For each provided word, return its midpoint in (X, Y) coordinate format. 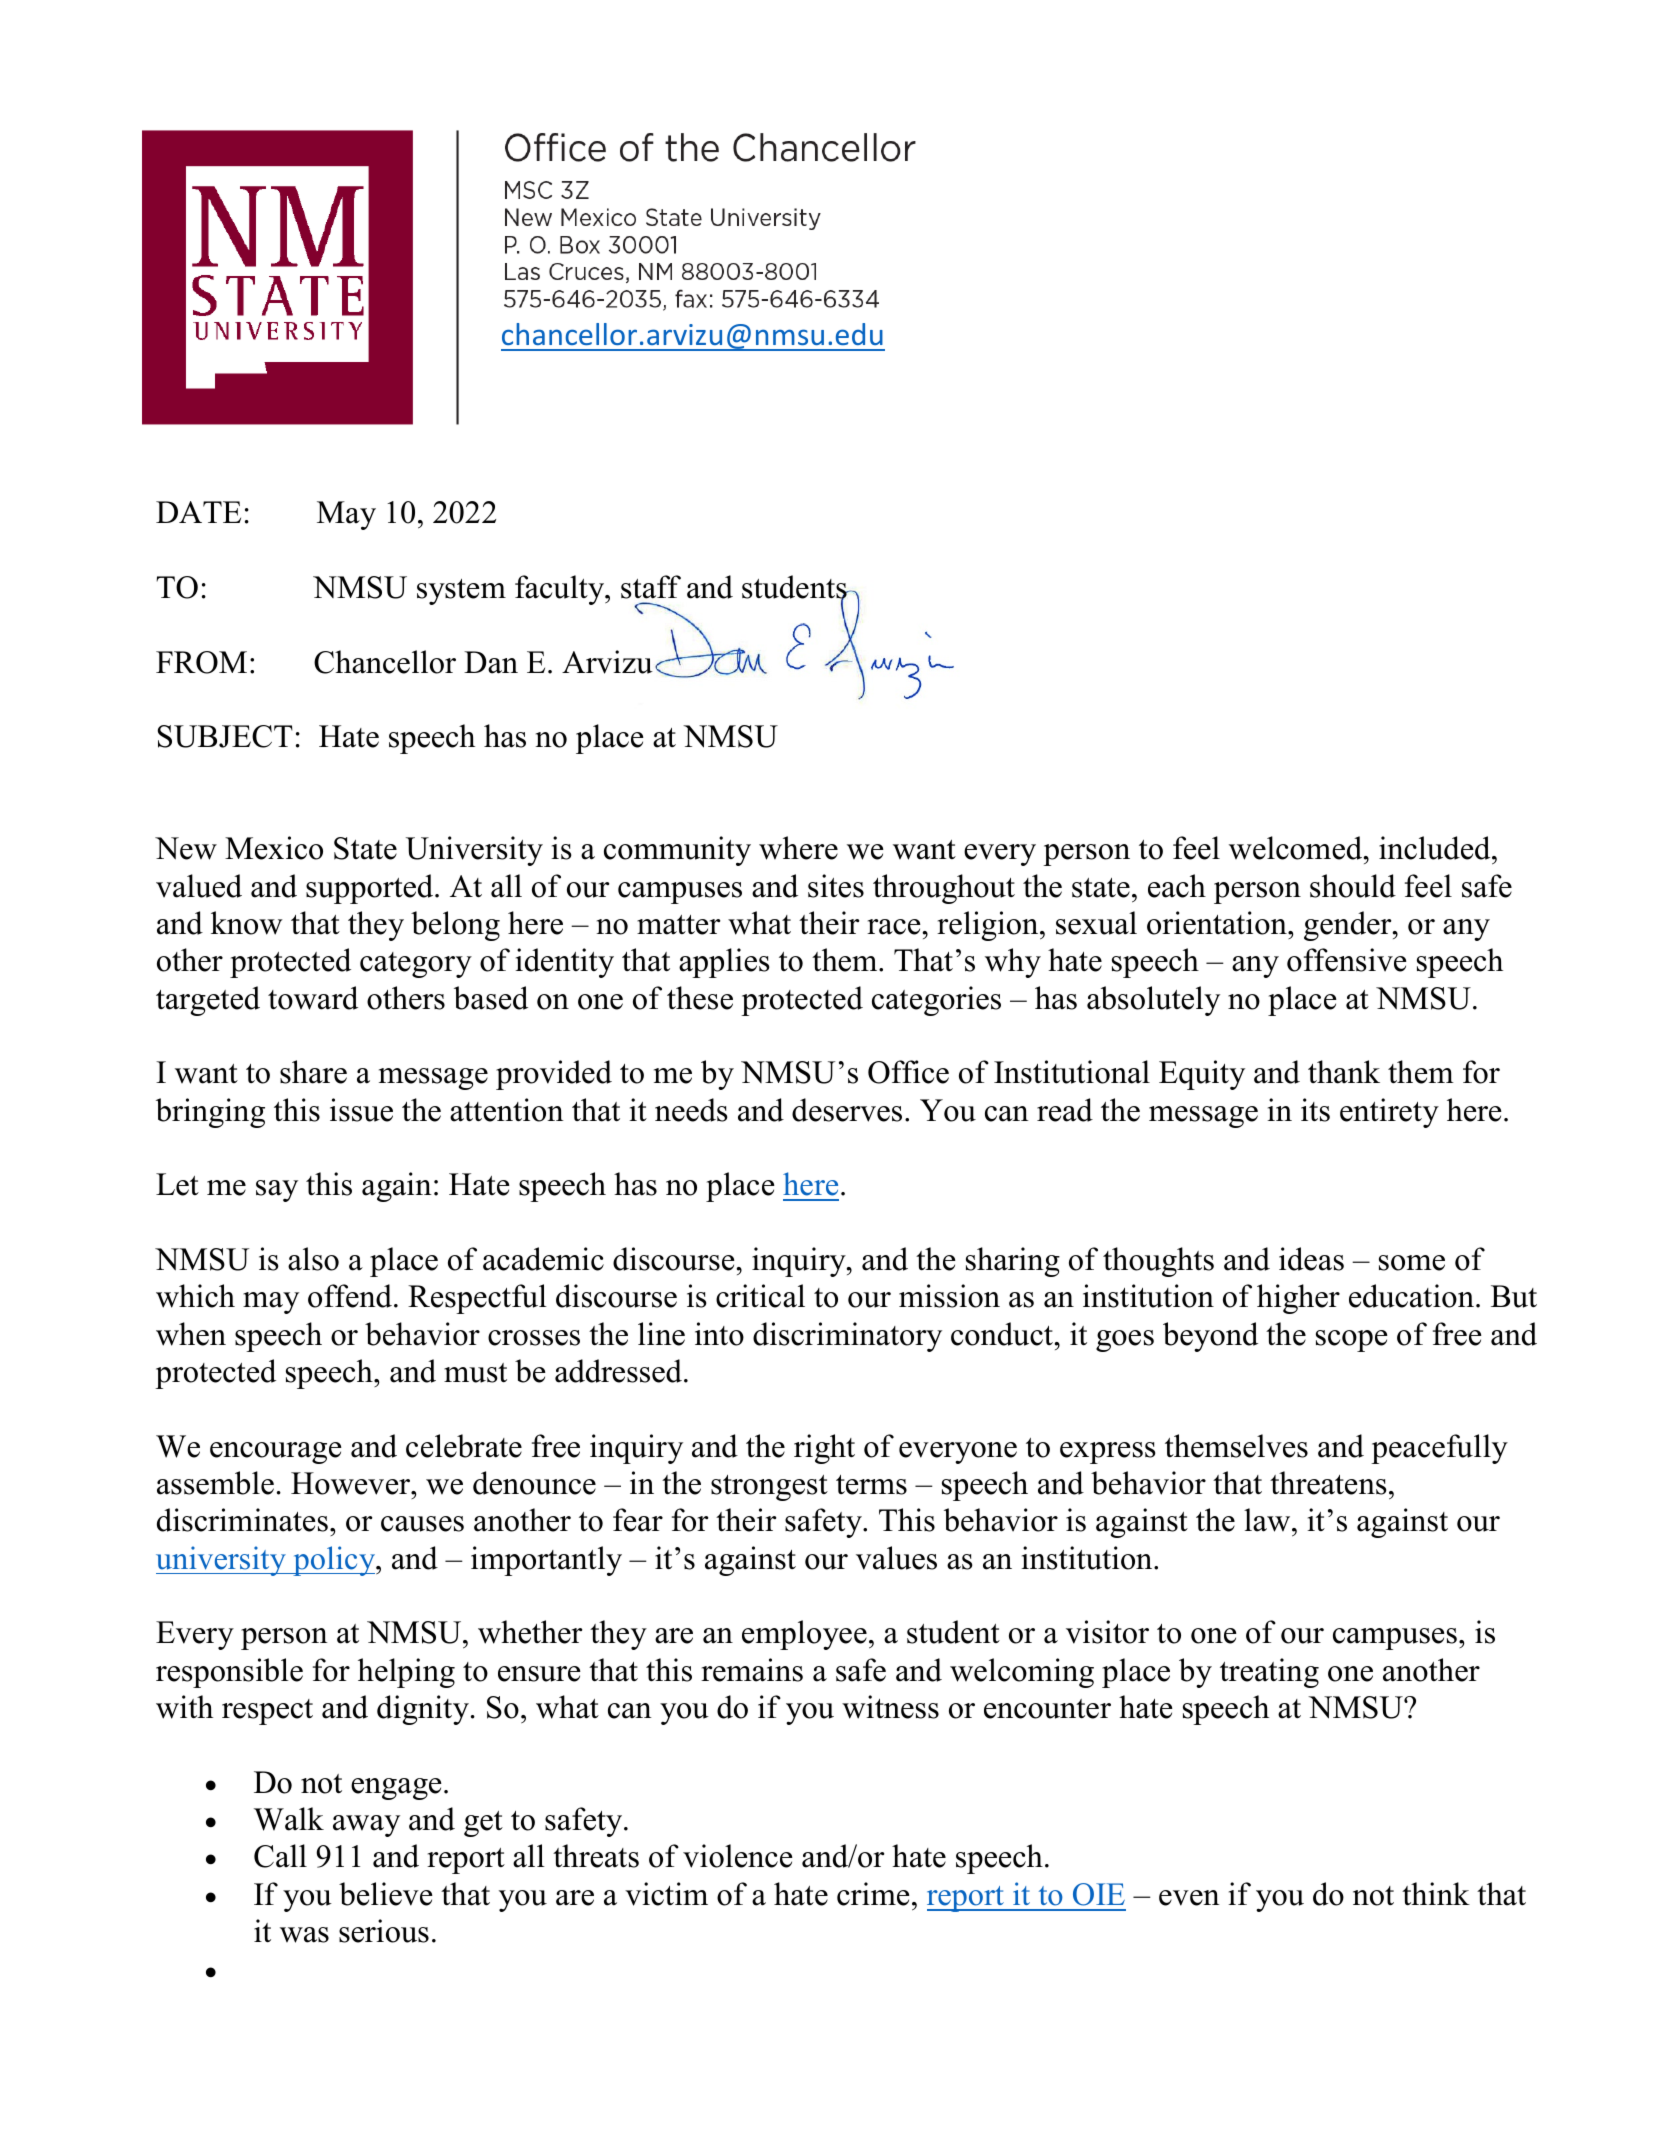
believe (386, 1894)
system (461, 592)
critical (760, 1296)
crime (873, 1894)
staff (651, 587)
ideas (1311, 1259)
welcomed (1297, 848)
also (313, 1259)
